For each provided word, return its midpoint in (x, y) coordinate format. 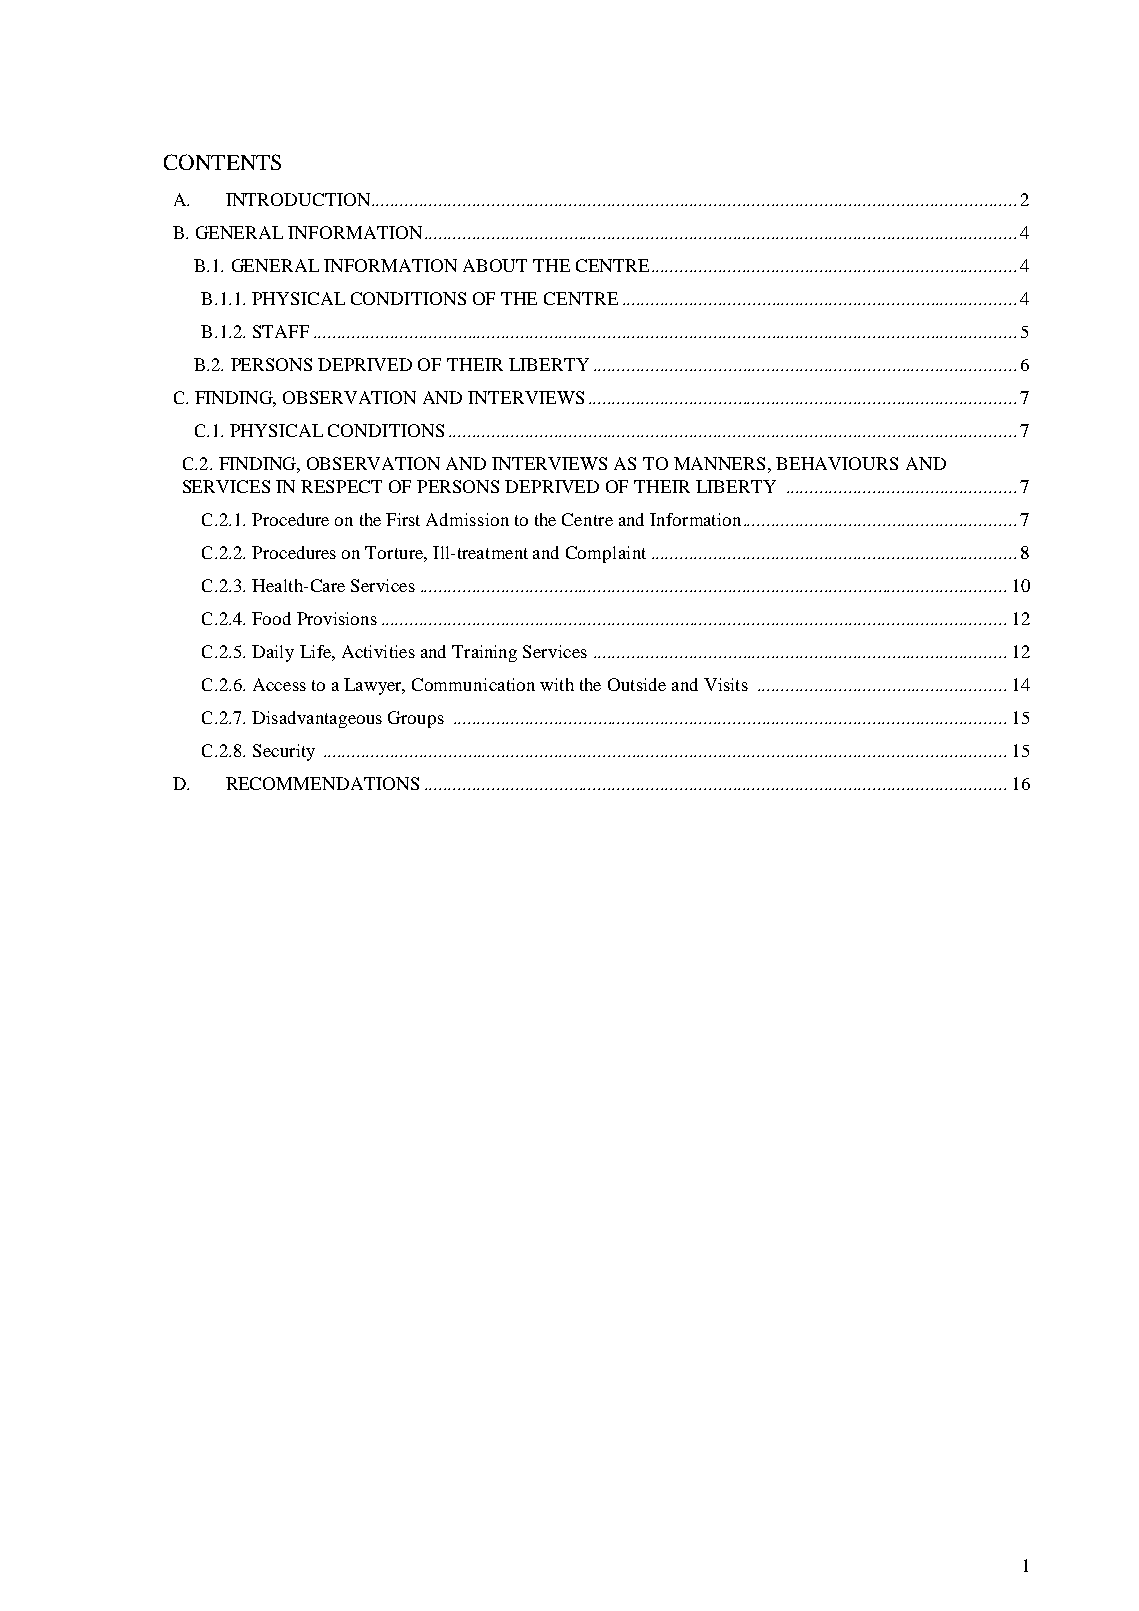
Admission (467, 519)
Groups (416, 719)
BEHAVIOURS (837, 463)
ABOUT (495, 265)
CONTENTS (222, 162)
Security (284, 752)
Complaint (606, 554)
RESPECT (341, 486)
